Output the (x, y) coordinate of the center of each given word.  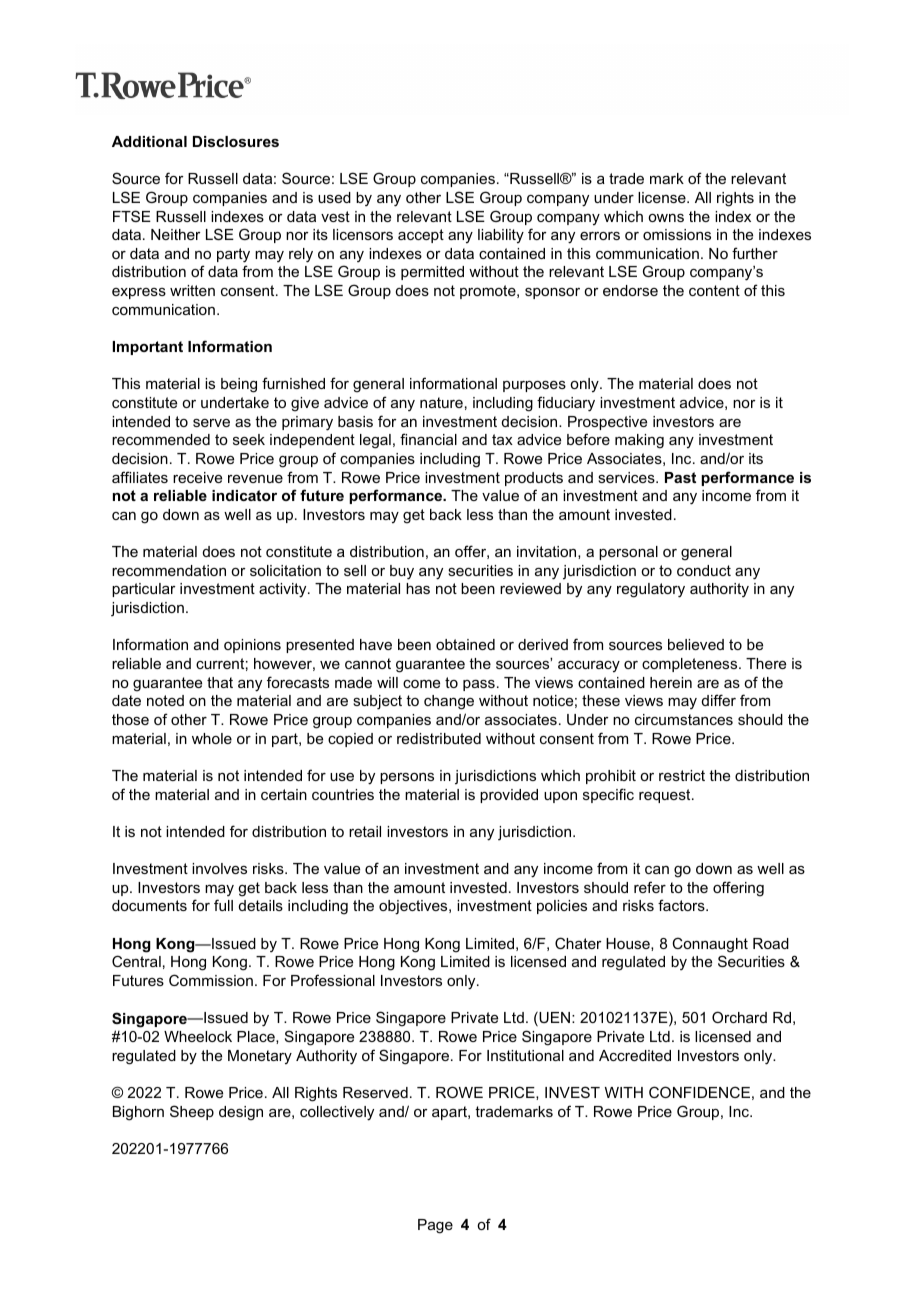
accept (421, 236)
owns (666, 218)
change (449, 702)
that (220, 682)
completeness (691, 665)
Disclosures (236, 141)
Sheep (192, 1112)
